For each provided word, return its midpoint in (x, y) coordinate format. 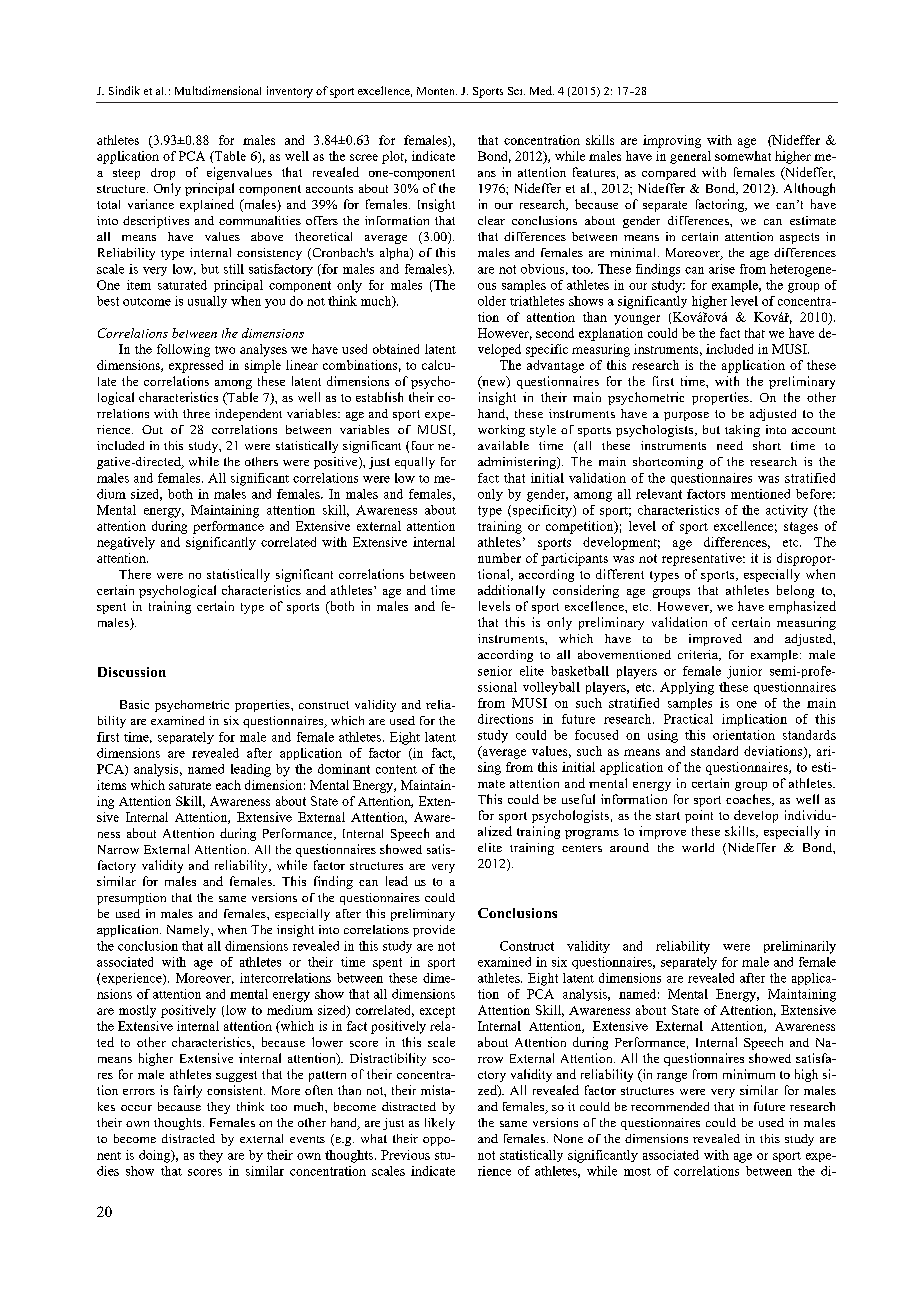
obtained (396, 349)
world (698, 847)
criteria (699, 655)
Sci (516, 91)
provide (434, 931)
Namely (189, 931)
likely (440, 1124)
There (135, 574)
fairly (188, 1091)
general (690, 157)
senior (495, 671)
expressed (196, 366)
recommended (670, 1106)
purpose (686, 416)
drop (163, 174)
